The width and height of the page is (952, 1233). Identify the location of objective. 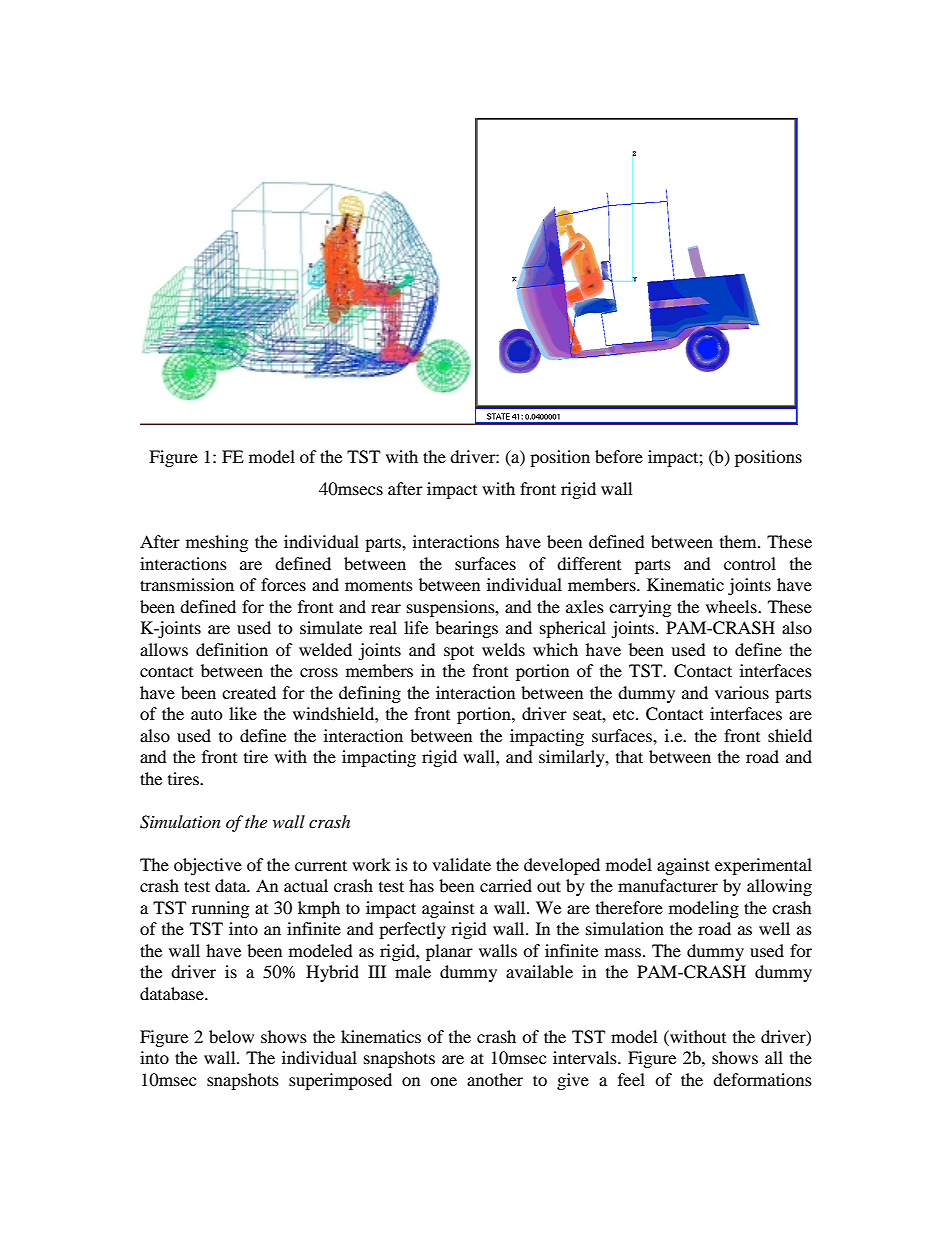
(208, 866).
